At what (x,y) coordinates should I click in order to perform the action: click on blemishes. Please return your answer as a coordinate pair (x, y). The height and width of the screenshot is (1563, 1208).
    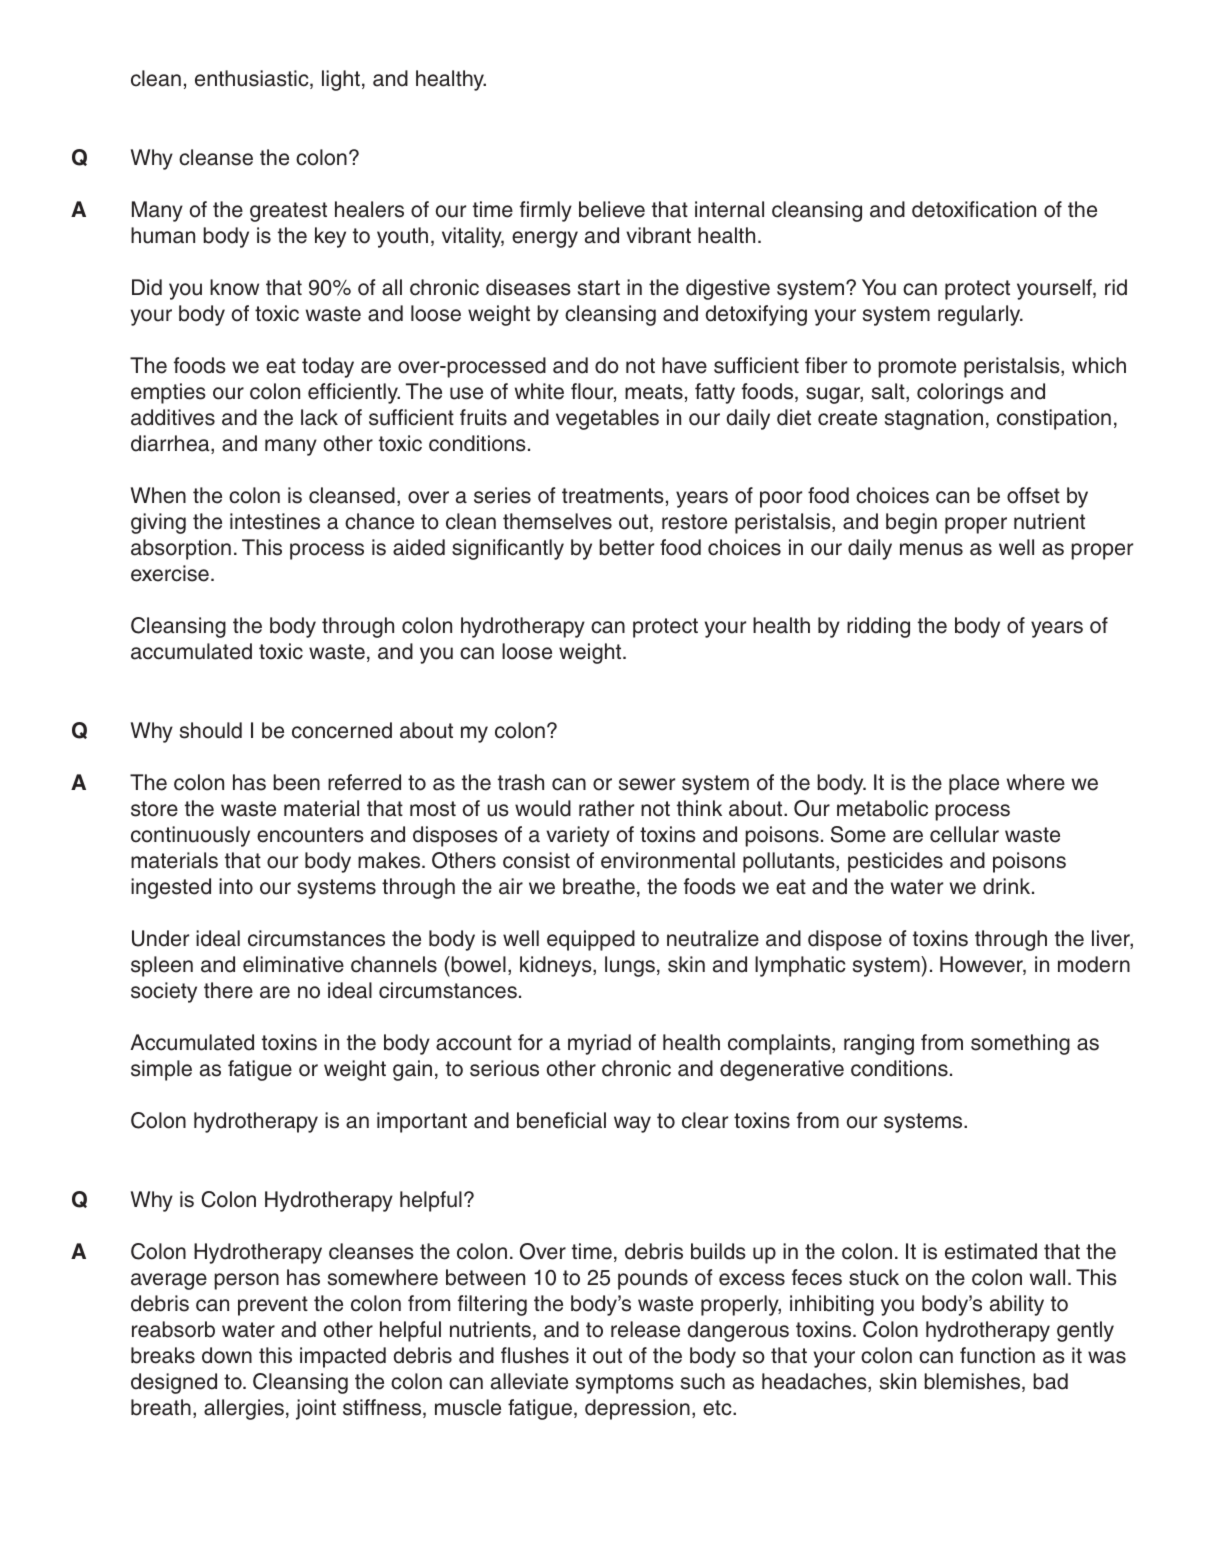
    Looking at the image, I should click on (973, 1382).
